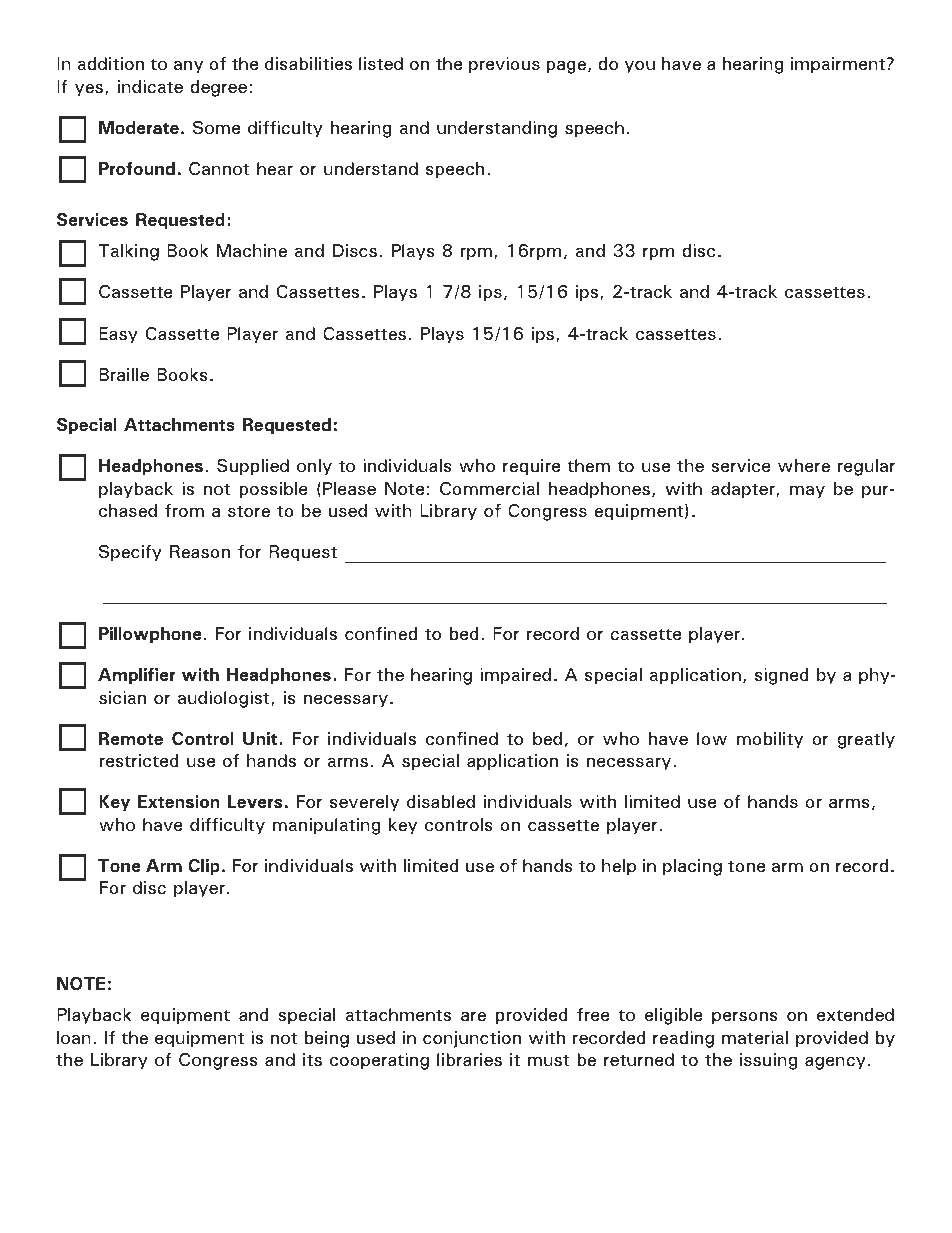 The image size is (952, 1233). Describe the element at coordinates (150, 86) in the document. I see `indicate` at that location.
